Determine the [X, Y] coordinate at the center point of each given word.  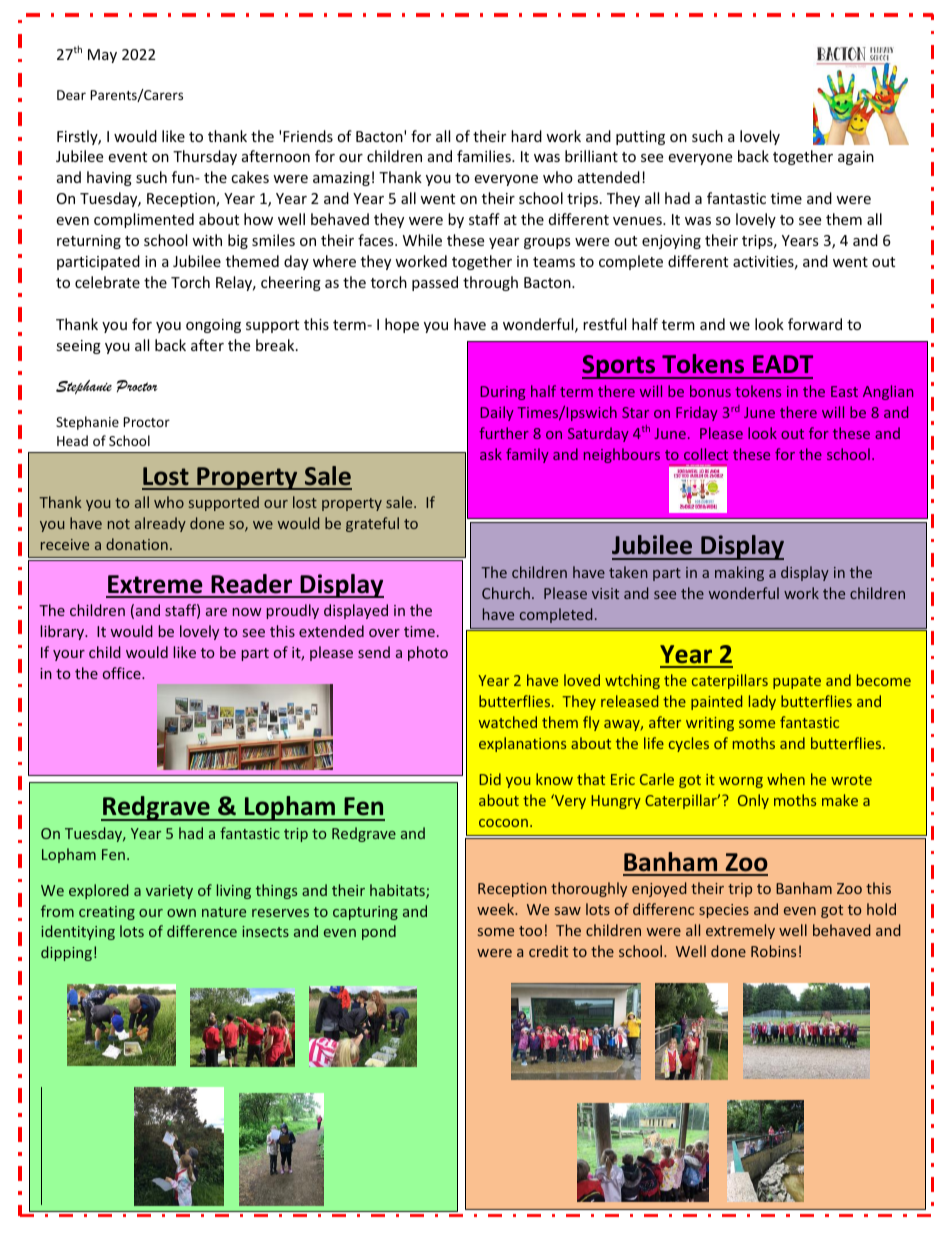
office [123, 673]
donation [137, 544]
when [786, 779]
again [856, 158]
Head [72, 440]
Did [490, 779]
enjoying [671, 242]
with [207, 240]
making [739, 573]
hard [526, 136]
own [181, 913]
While [422, 240]
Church [506, 593]
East [844, 391]
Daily [497, 413]
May [102, 56]
